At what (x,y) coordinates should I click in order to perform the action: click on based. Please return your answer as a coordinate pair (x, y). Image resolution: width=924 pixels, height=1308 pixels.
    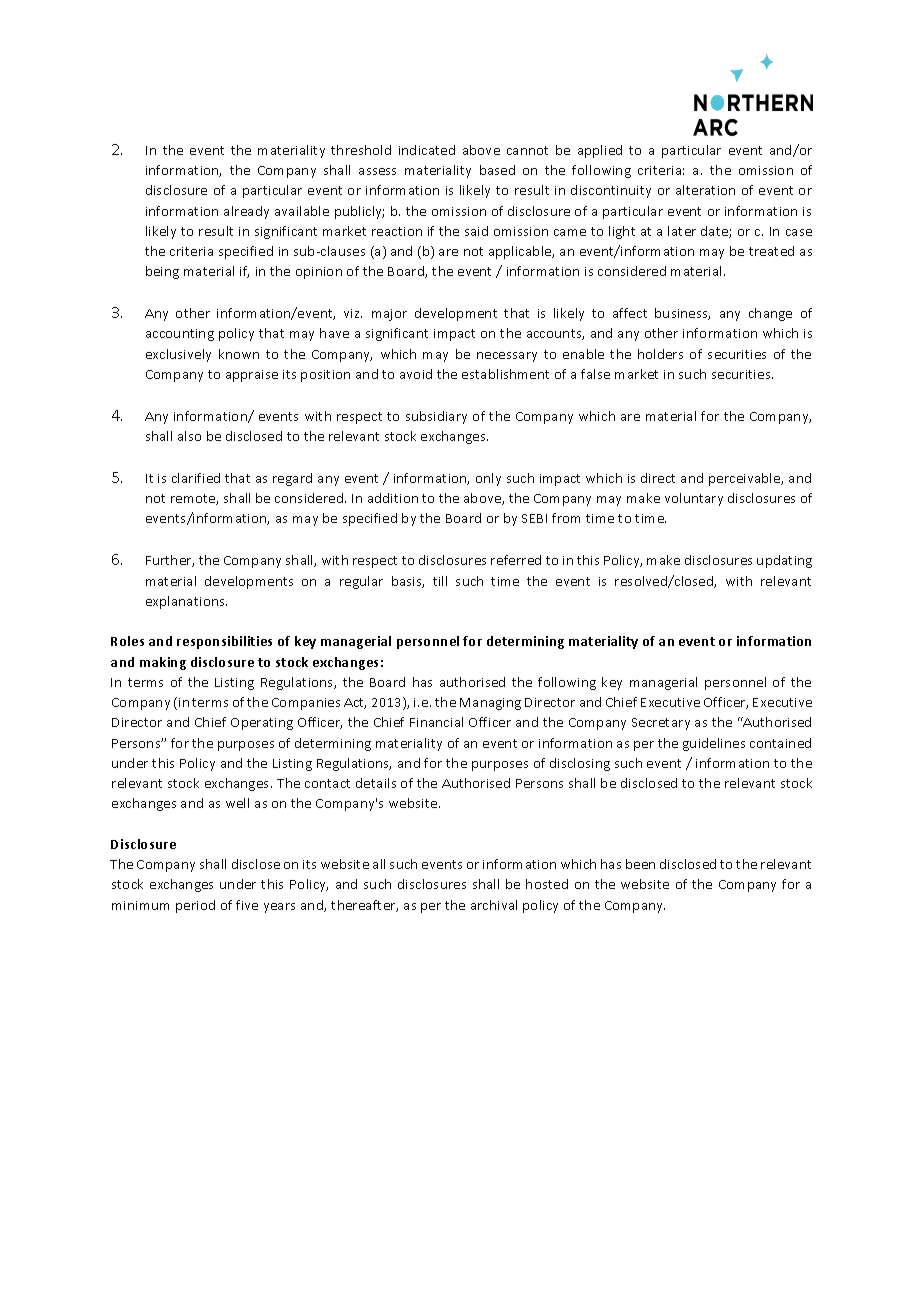
    Looking at the image, I should click on (497, 170).
